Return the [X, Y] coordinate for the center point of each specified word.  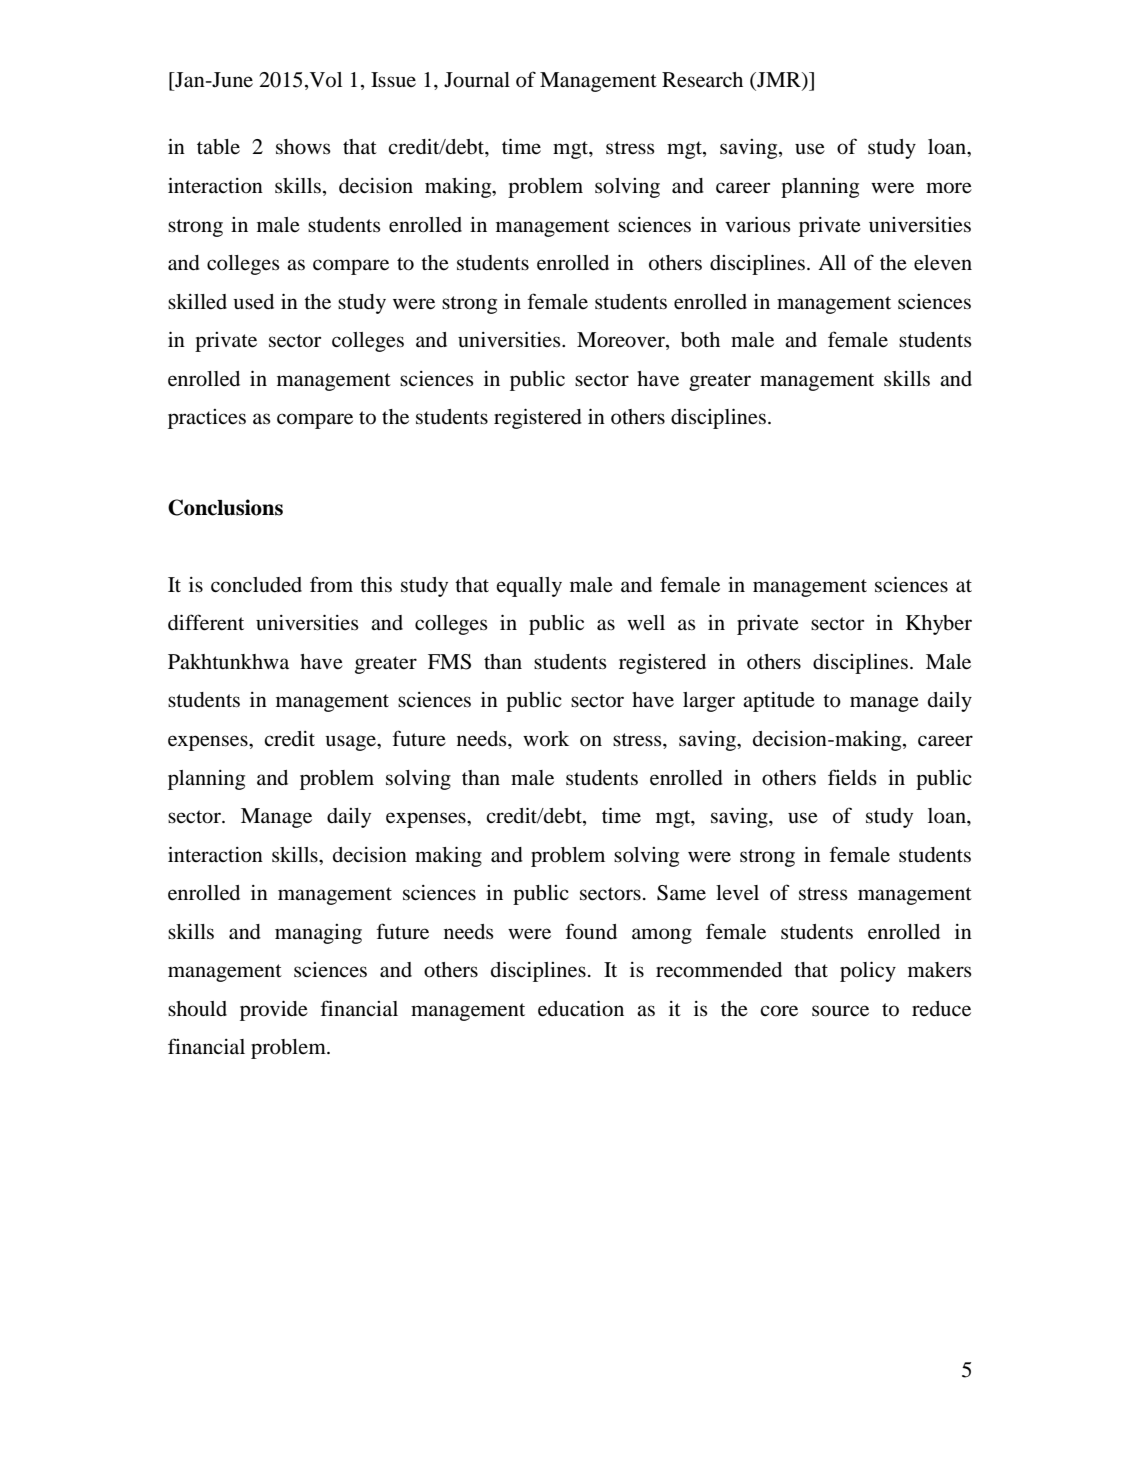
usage [351, 743]
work [546, 739]
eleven [943, 263]
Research [702, 80]
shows [303, 147]
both [700, 340]
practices [207, 419]
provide [274, 1010]
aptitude [779, 702]
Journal [477, 80]
